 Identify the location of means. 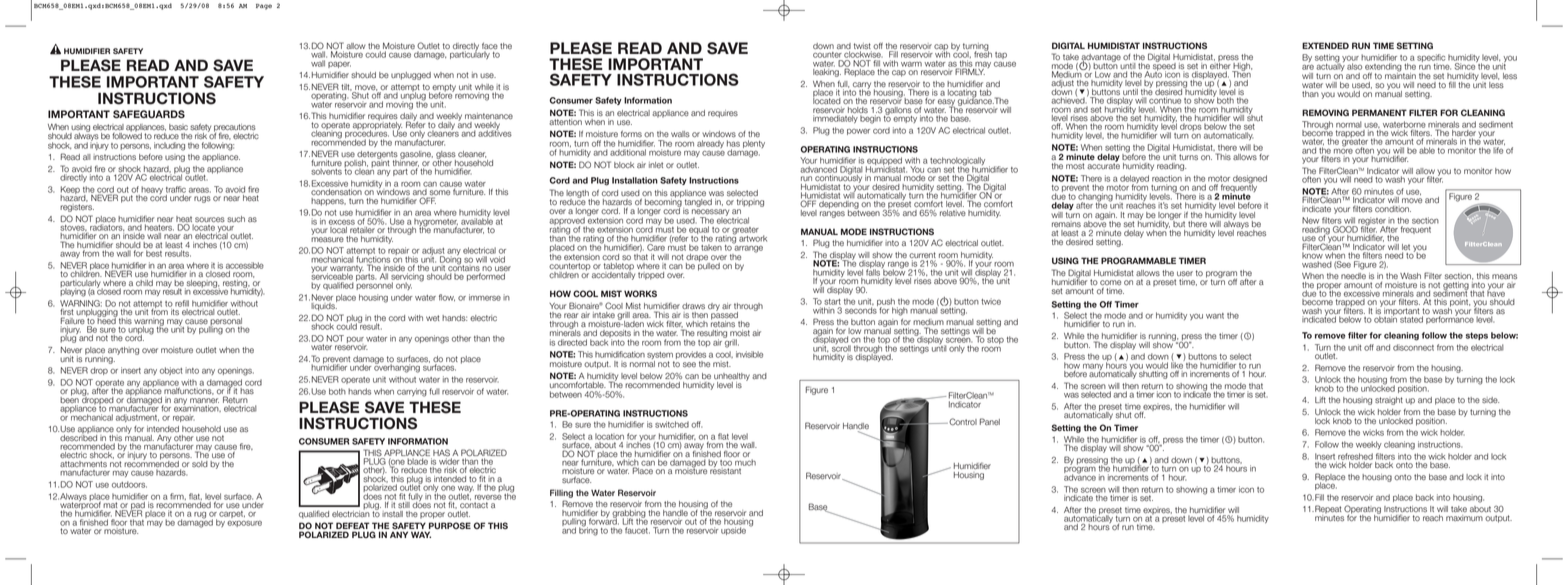
(1504, 277).
